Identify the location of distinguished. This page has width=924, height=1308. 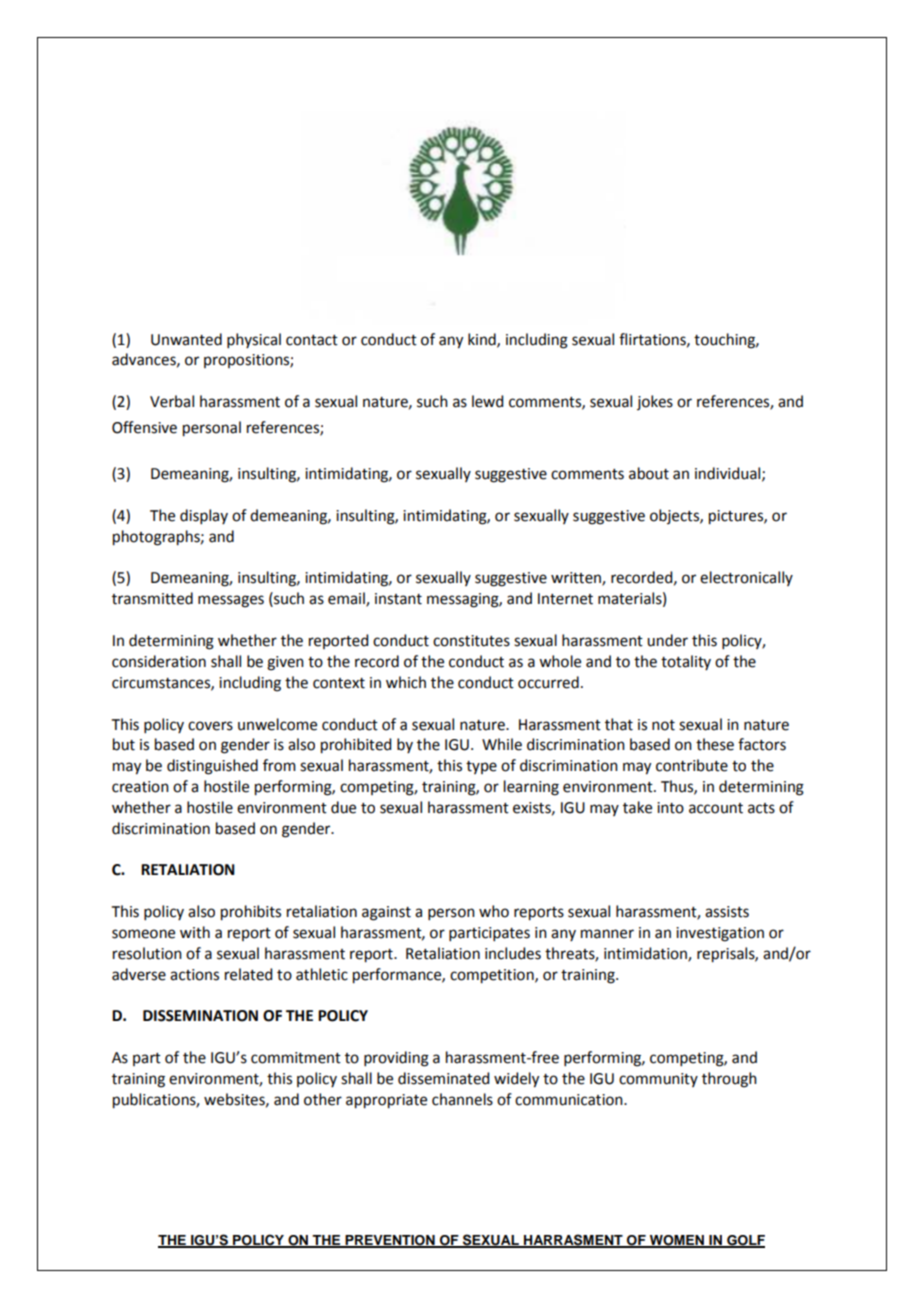
(212, 767).
